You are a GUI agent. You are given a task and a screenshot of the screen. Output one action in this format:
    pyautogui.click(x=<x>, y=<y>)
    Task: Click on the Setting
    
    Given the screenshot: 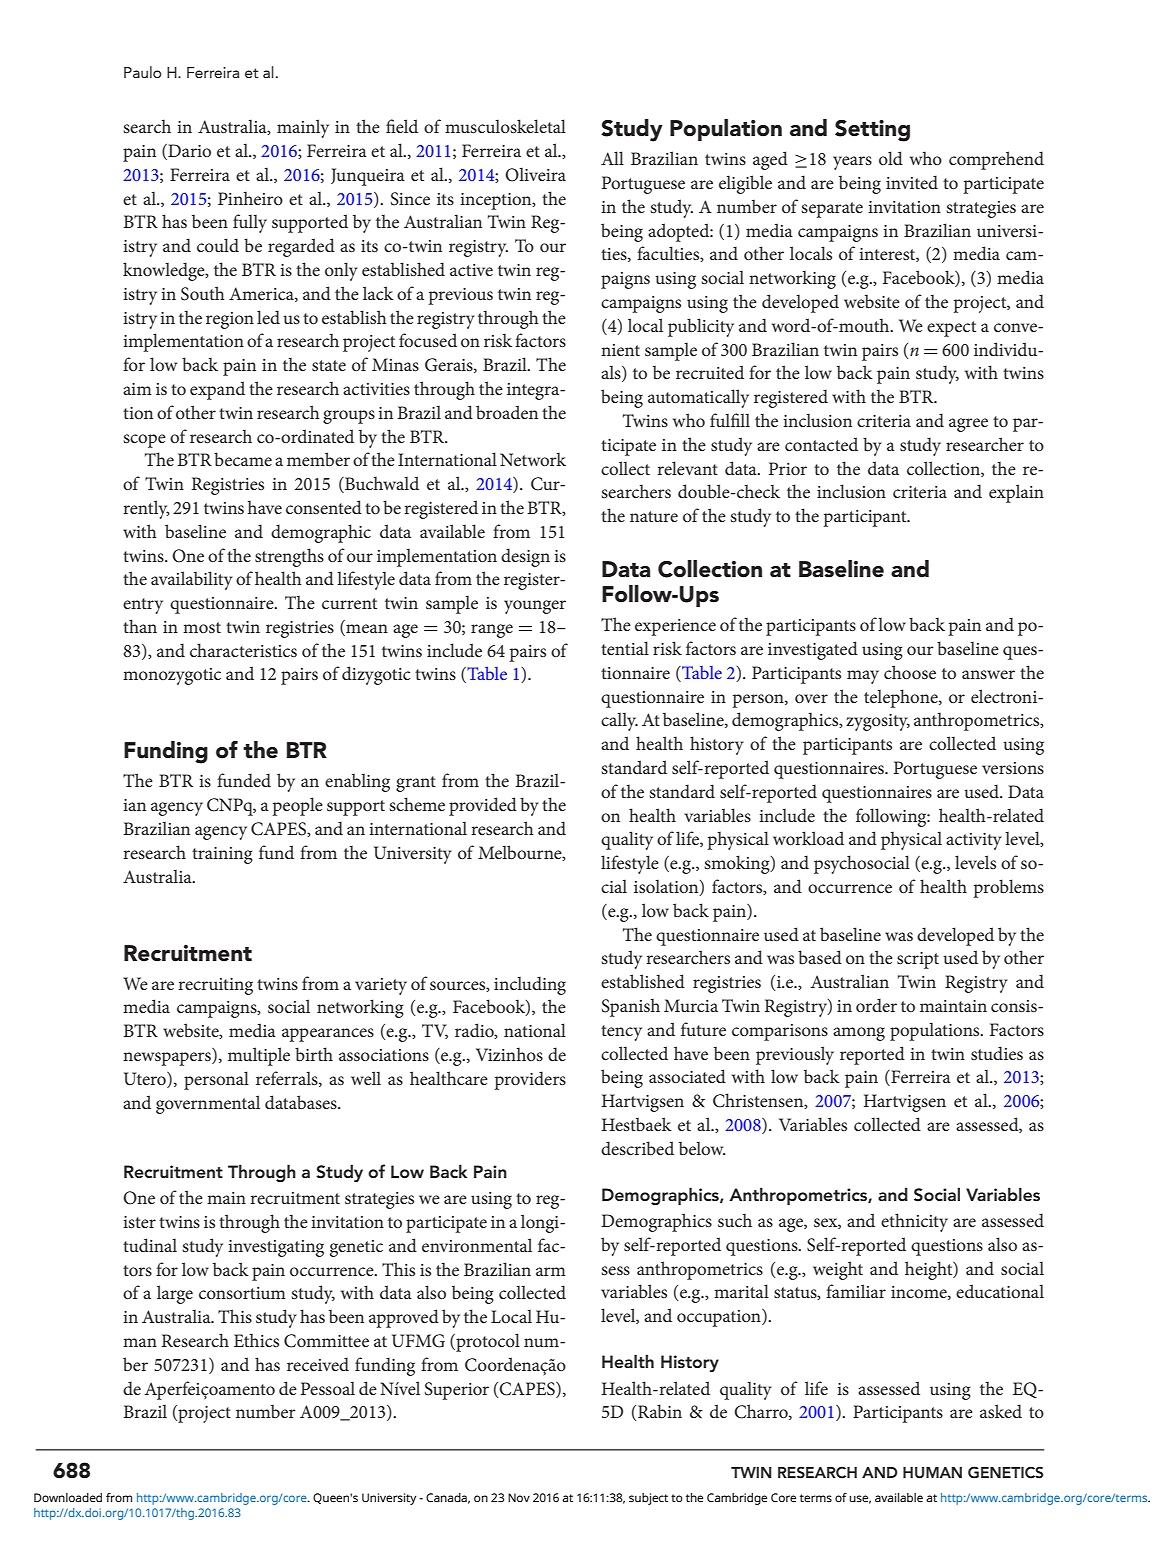 What is the action you would take?
    pyautogui.click(x=872, y=131)
